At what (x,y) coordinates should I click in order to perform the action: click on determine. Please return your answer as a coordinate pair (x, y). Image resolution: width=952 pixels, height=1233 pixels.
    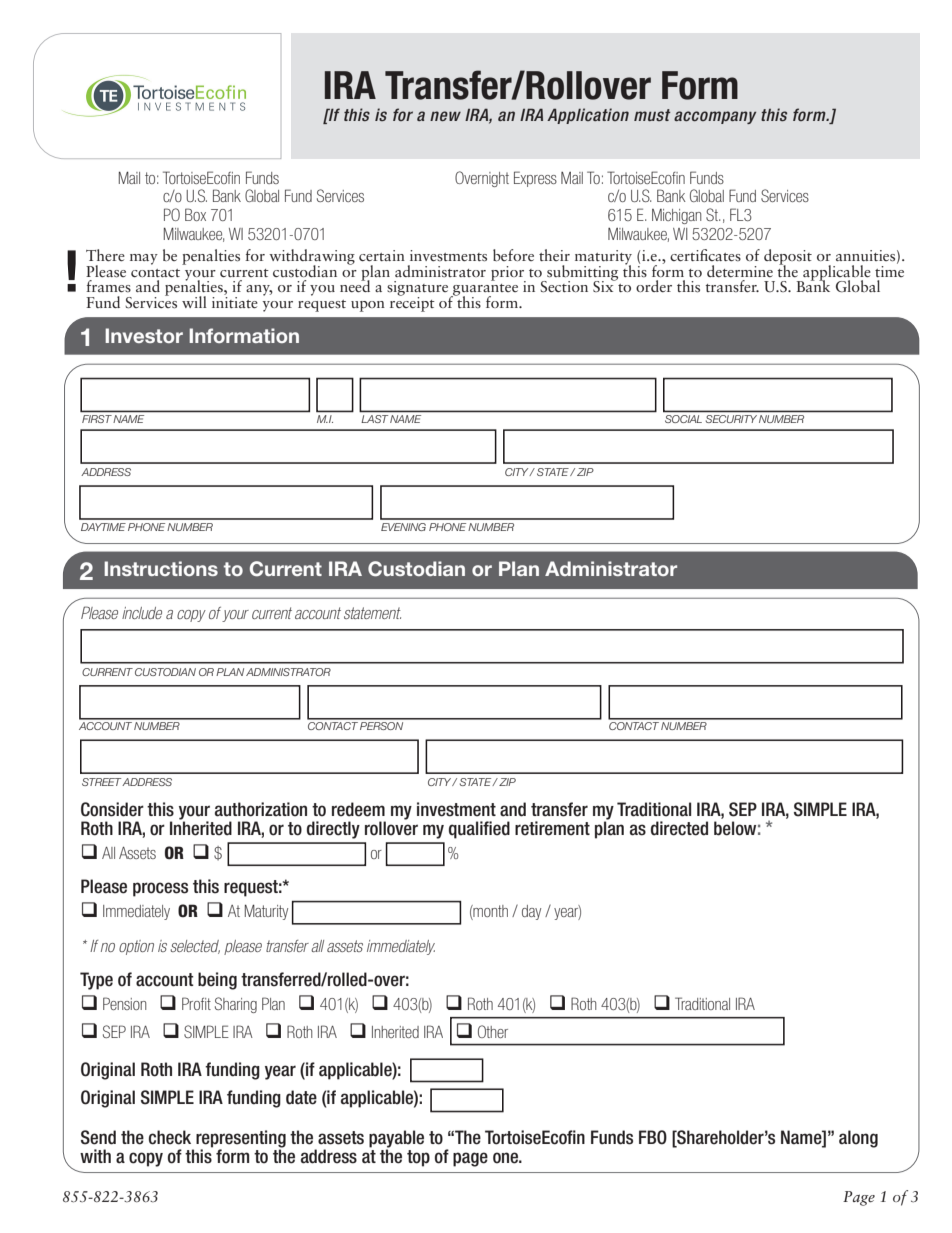
    Looking at the image, I should click on (740, 271).
